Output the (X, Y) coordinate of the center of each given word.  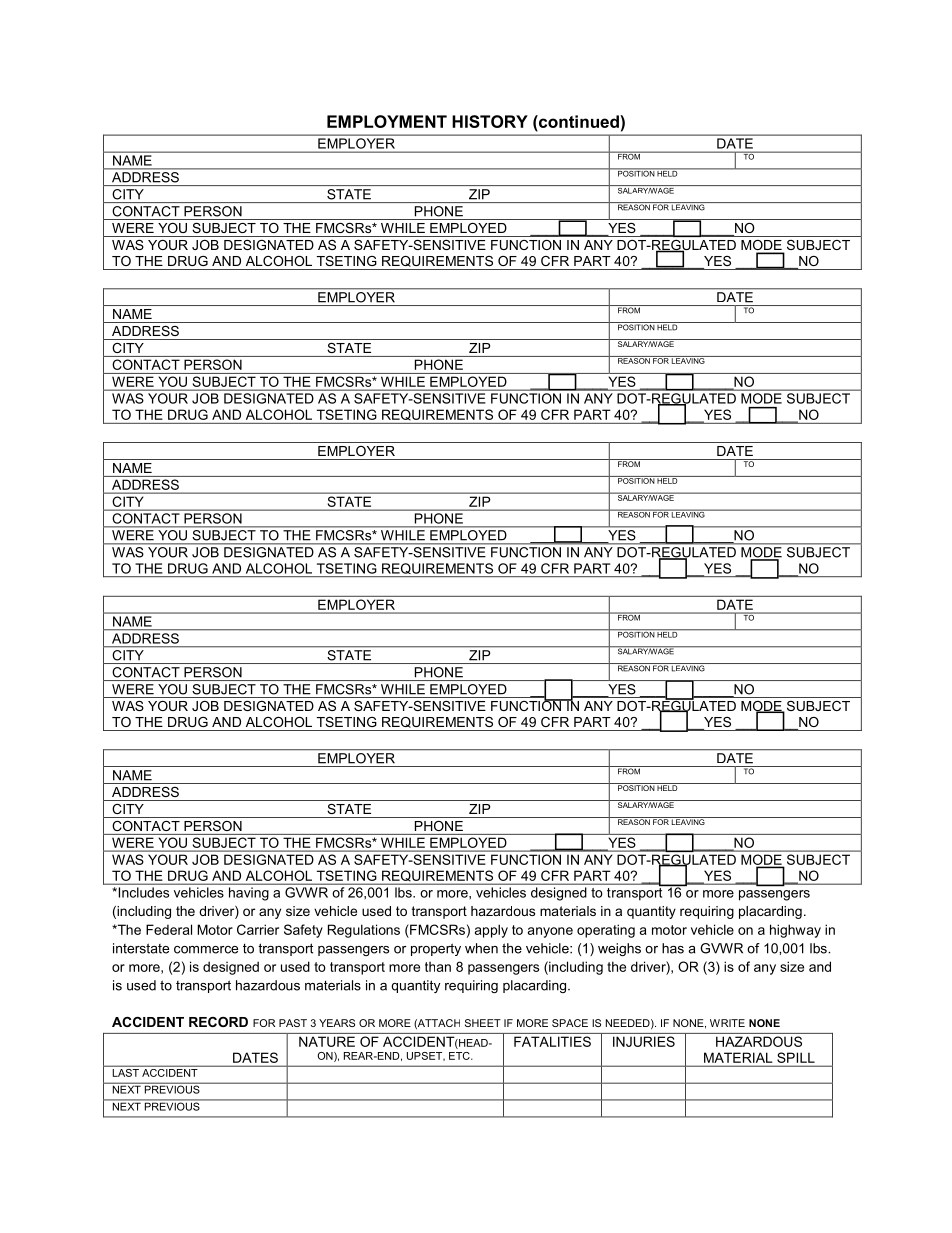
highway (795, 931)
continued (579, 121)
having (249, 894)
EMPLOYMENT (387, 121)
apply (491, 931)
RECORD (218, 1022)
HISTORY (490, 121)
